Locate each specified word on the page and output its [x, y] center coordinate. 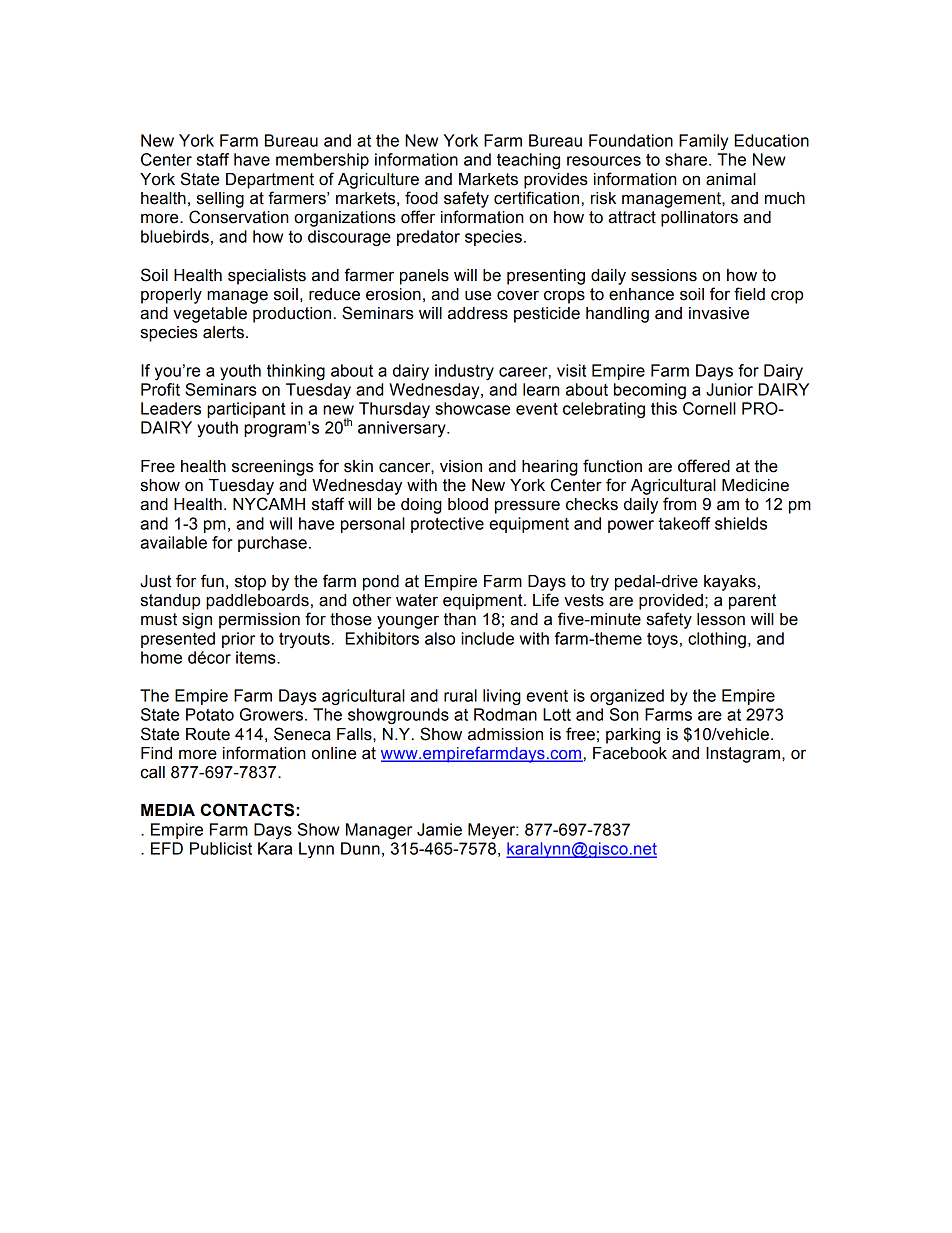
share [687, 159]
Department [270, 181]
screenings [273, 468]
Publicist [221, 848]
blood [468, 504]
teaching [528, 161]
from [679, 504]
